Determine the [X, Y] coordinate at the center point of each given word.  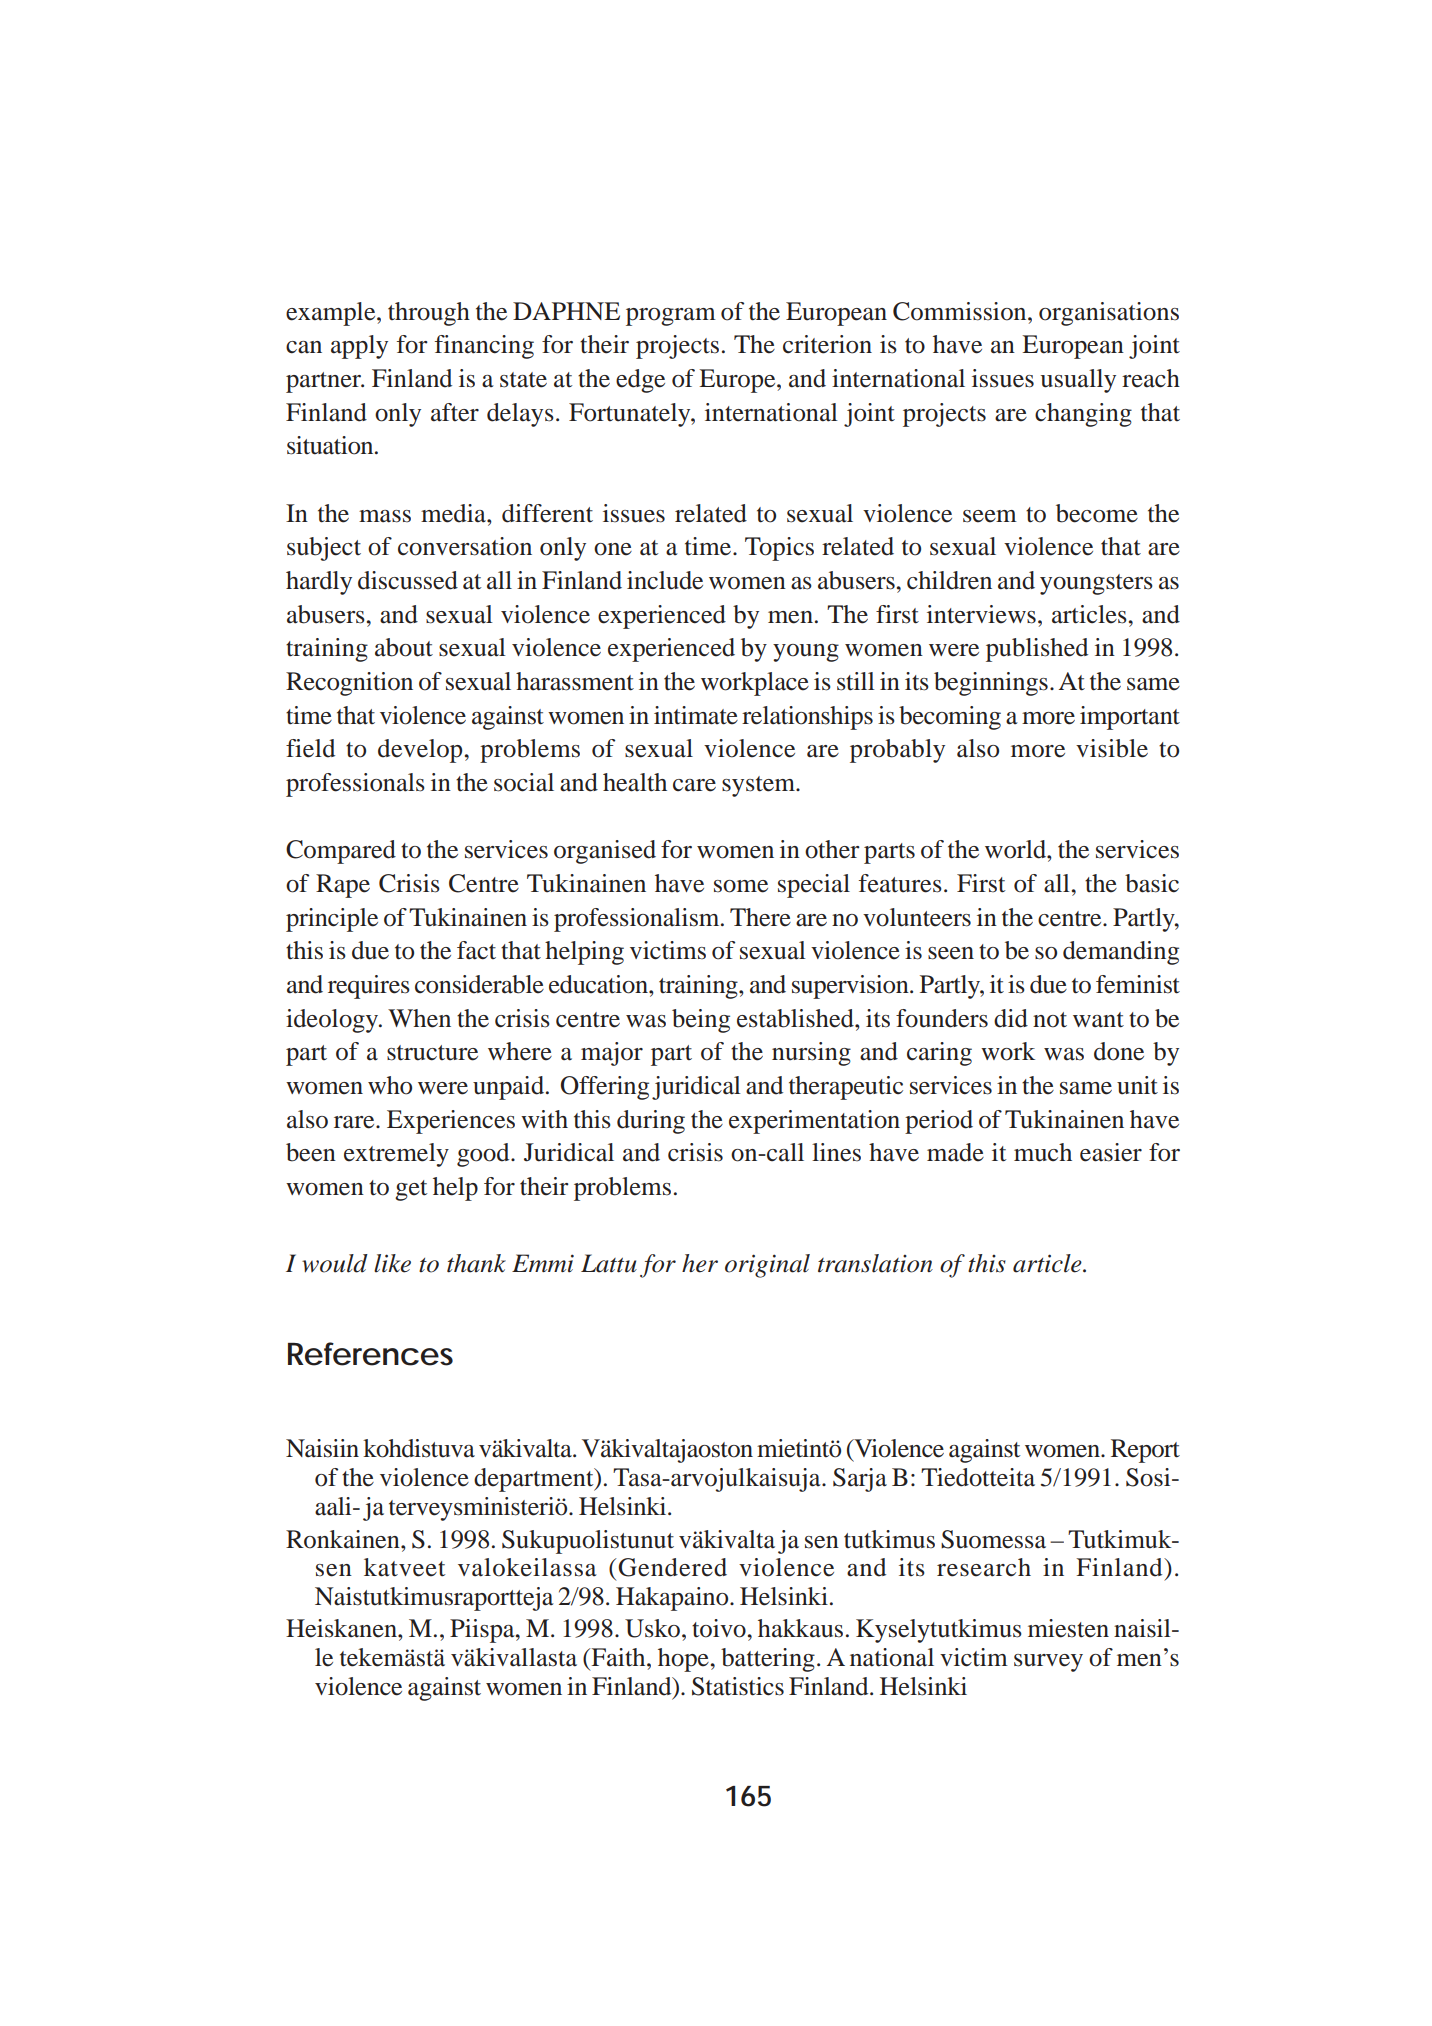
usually [1078, 381]
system [759, 786]
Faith [618, 1657]
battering [768, 1660]
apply [359, 347]
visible [1112, 748]
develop [420, 751]
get [411, 1190]
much [1043, 1152]
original [767, 1266]
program [671, 317]
